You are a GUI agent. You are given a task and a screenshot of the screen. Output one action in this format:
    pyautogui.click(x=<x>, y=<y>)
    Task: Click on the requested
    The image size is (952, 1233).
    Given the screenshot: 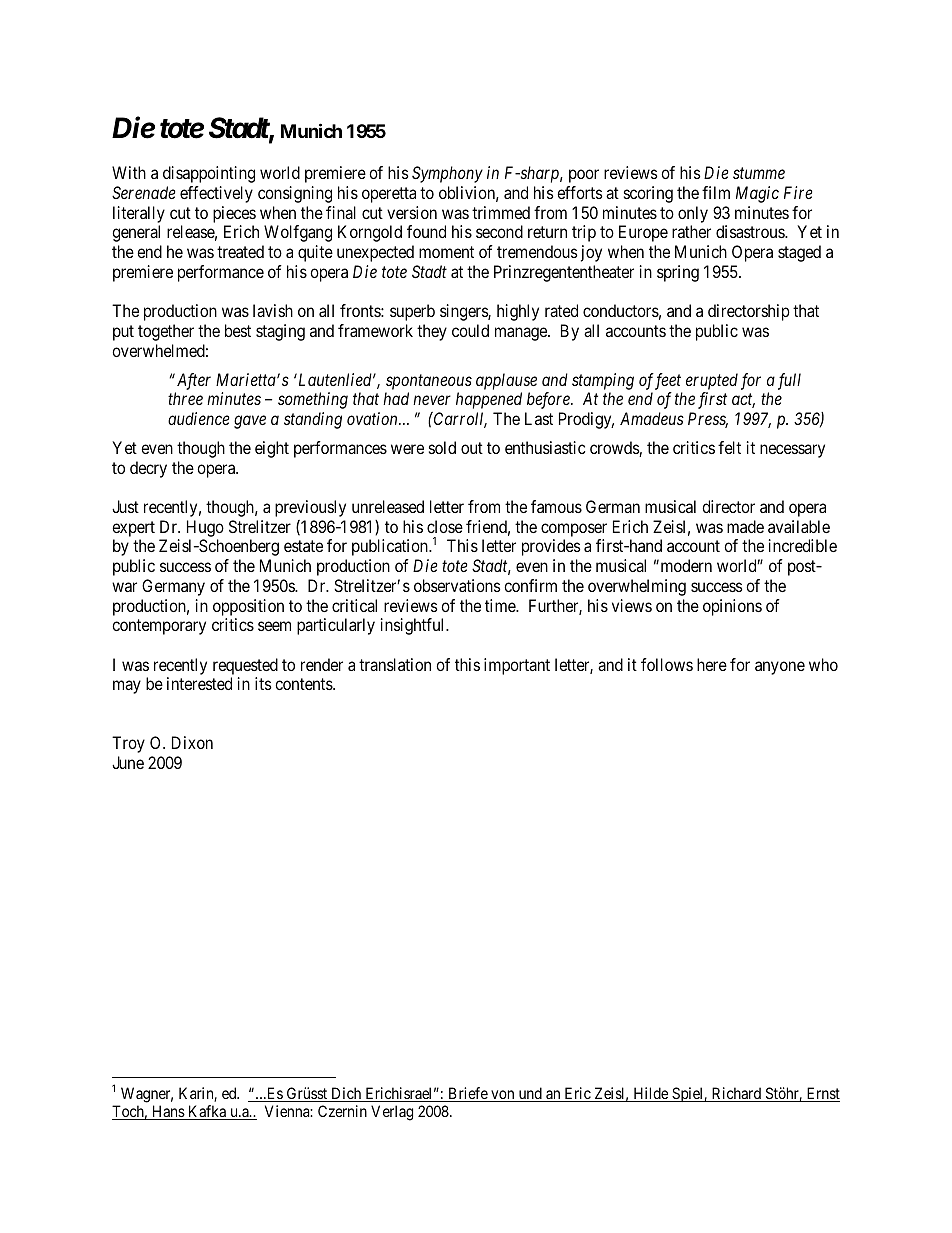 What is the action you would take?
    pyautogui.click(x=245, y=666)
